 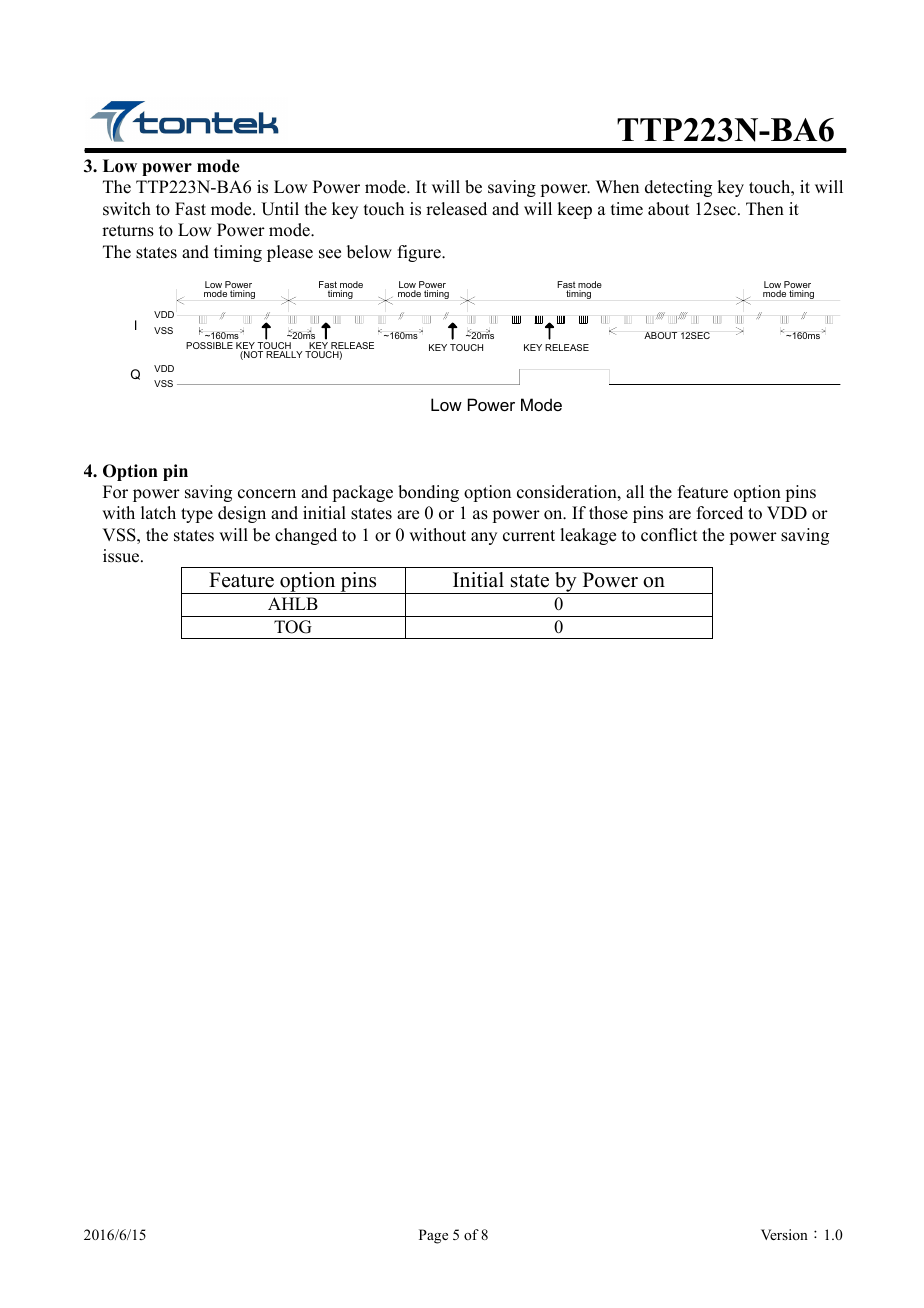 I want to click on figure, so click(x=420, y=253).
